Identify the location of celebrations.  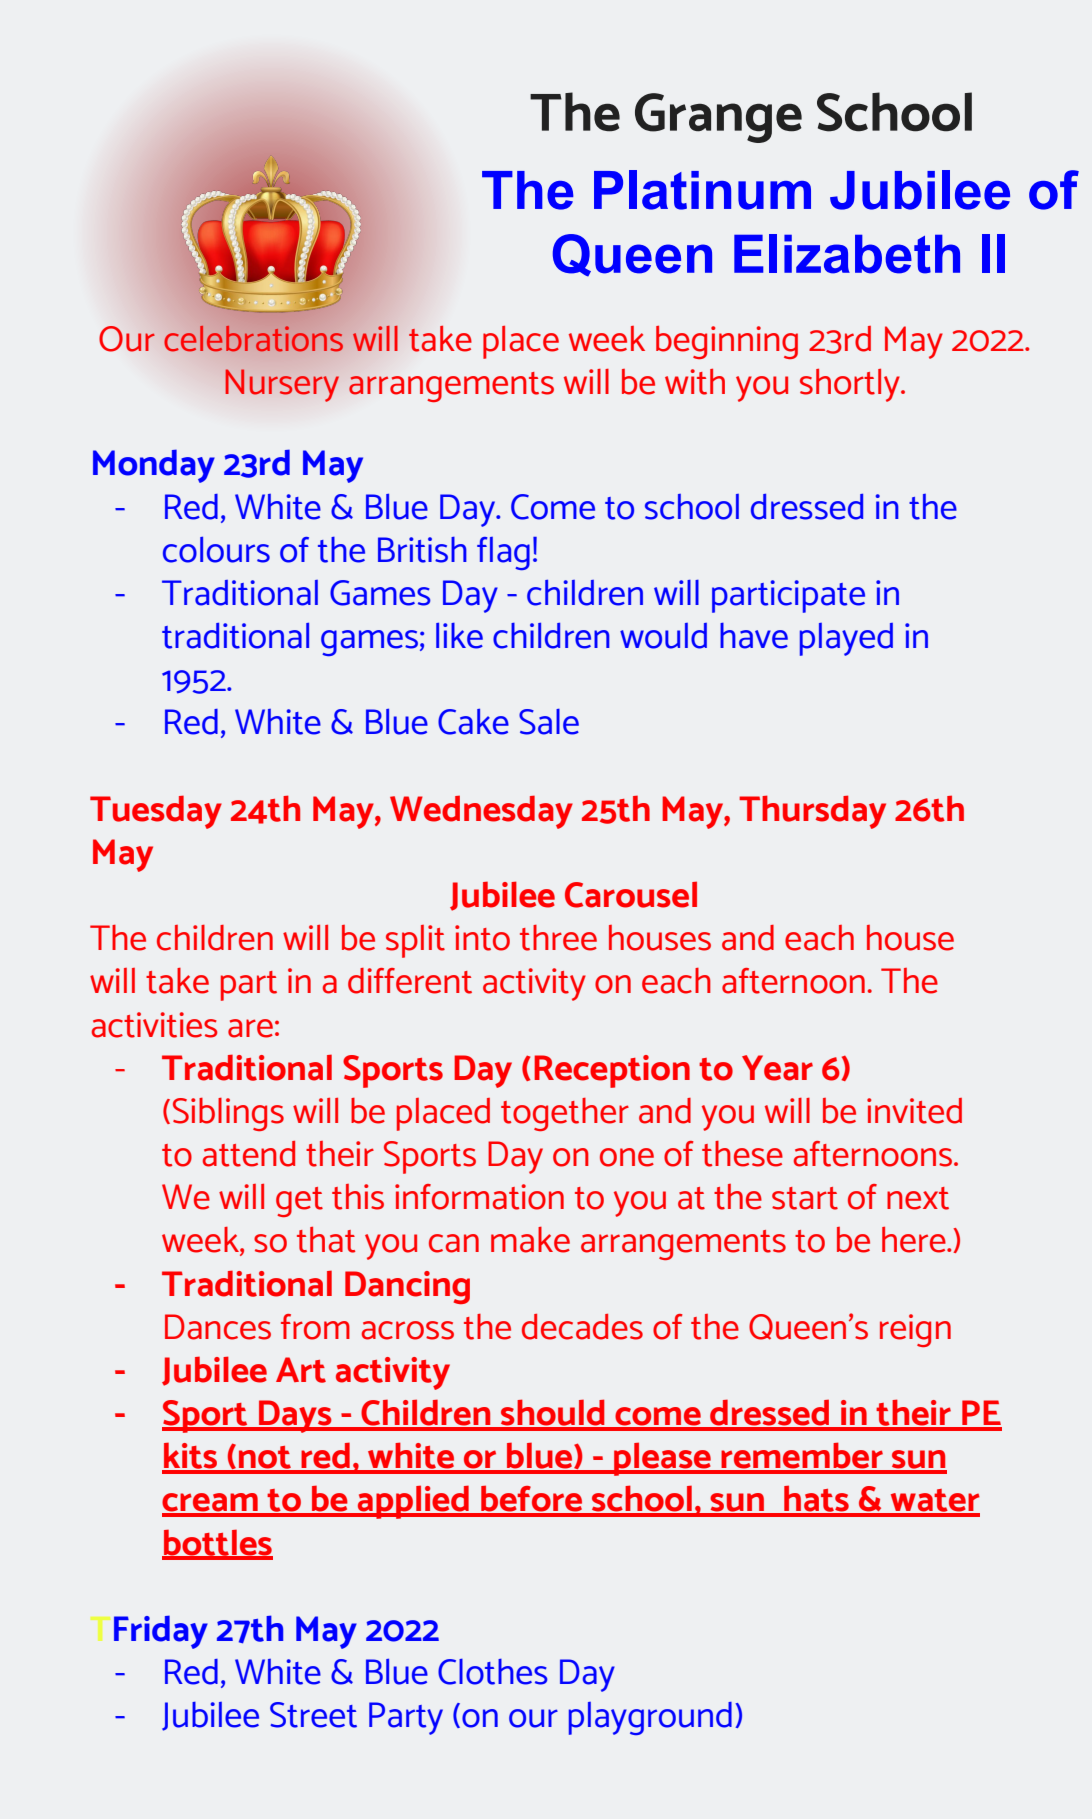
(254, 339).
